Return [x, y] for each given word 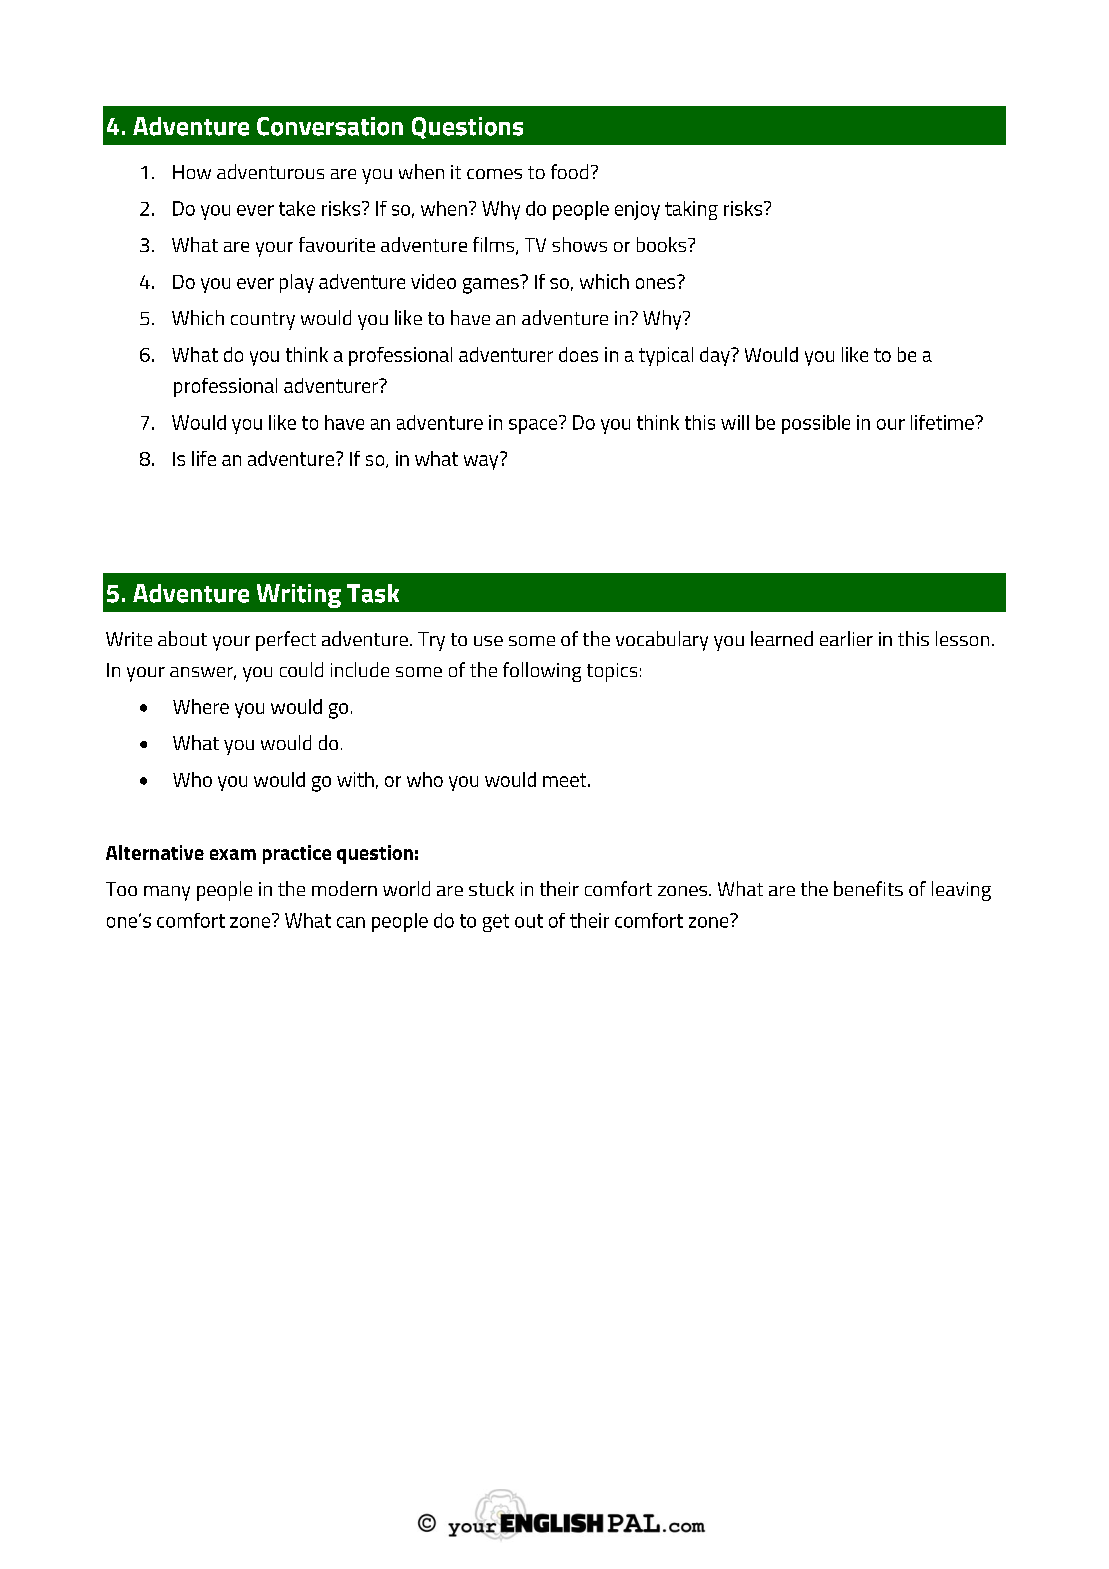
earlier [846, 638]
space [534, 425]
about [182, 638]
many [167, 893]
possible [816, 424]
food [569, 171]
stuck [491, 888]
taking [691, 210]
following [542, 672]
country [263, 321]
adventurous [270, 171]
